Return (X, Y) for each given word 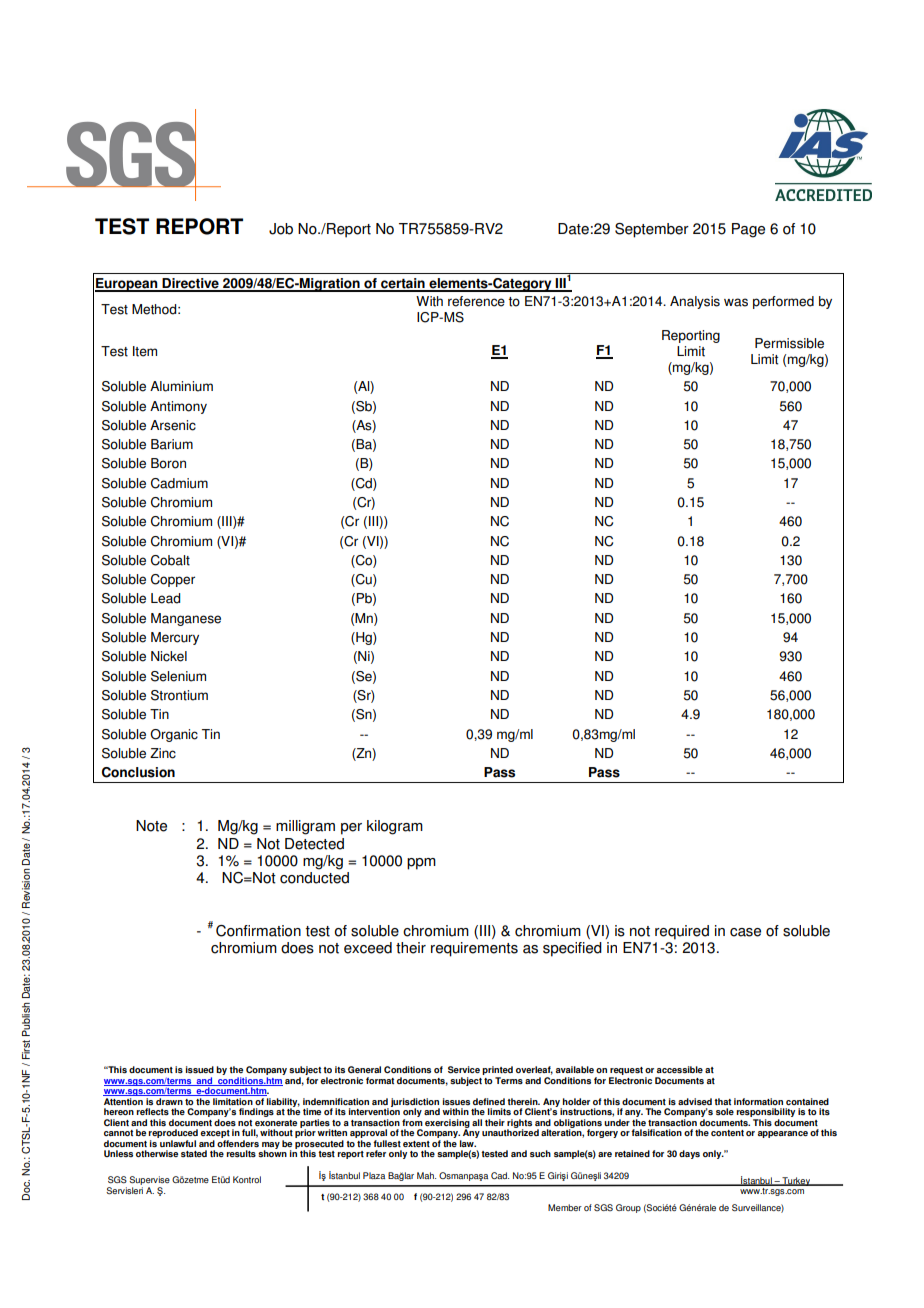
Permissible (789, 343)
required (682, 932)
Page (748, 230)
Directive (190, 284)
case (745, 932)
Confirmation (258, 931)
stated (194, 1153)
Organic (174, 735)
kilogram (395, 827)
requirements (474, 949)
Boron (168, 463)
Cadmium (179, 483)
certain (403, 284)
